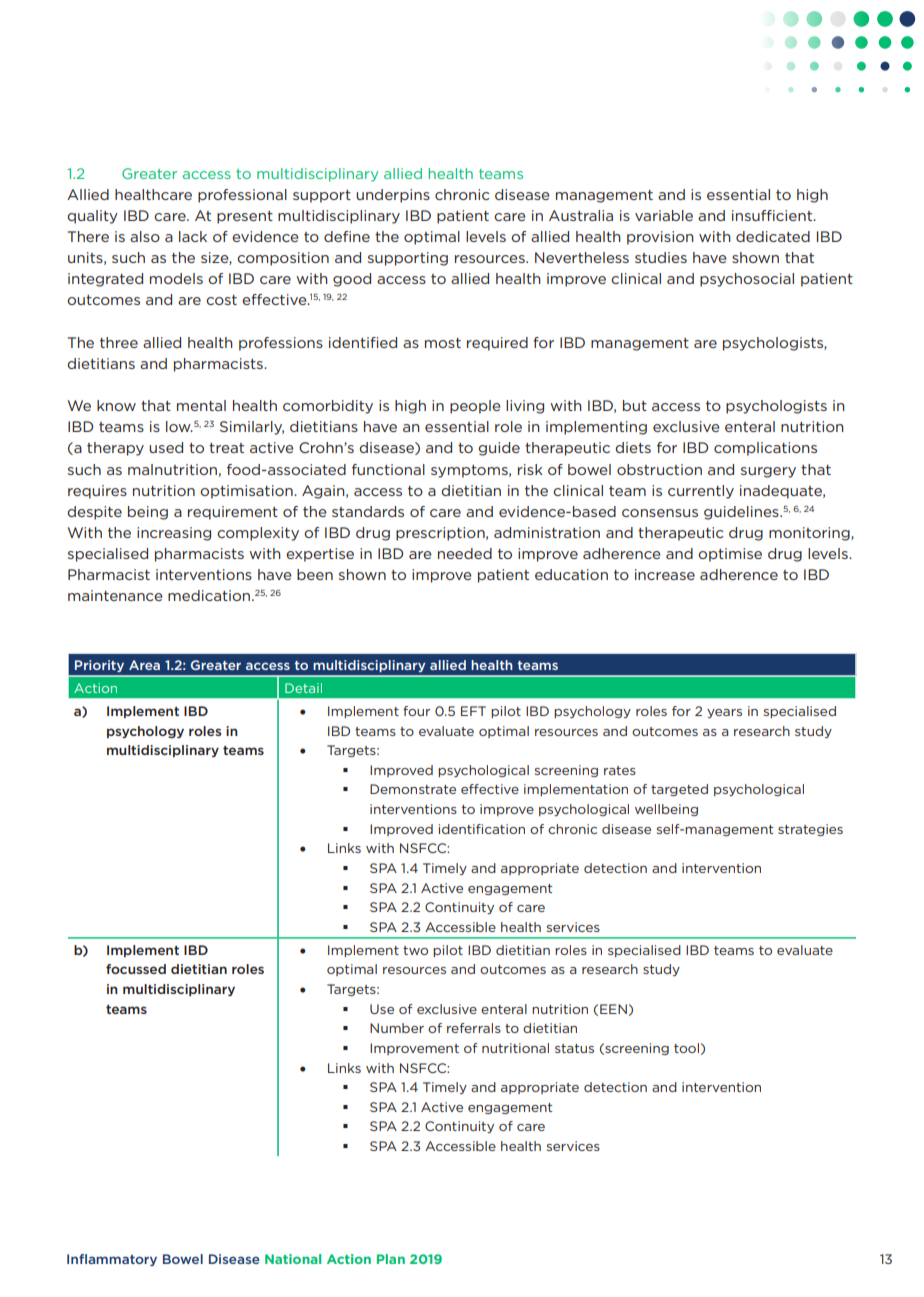 The height and width of the document is (1297, 924). Describe the element at coordinates (724, 713) in the document. I see `years` at that location.
